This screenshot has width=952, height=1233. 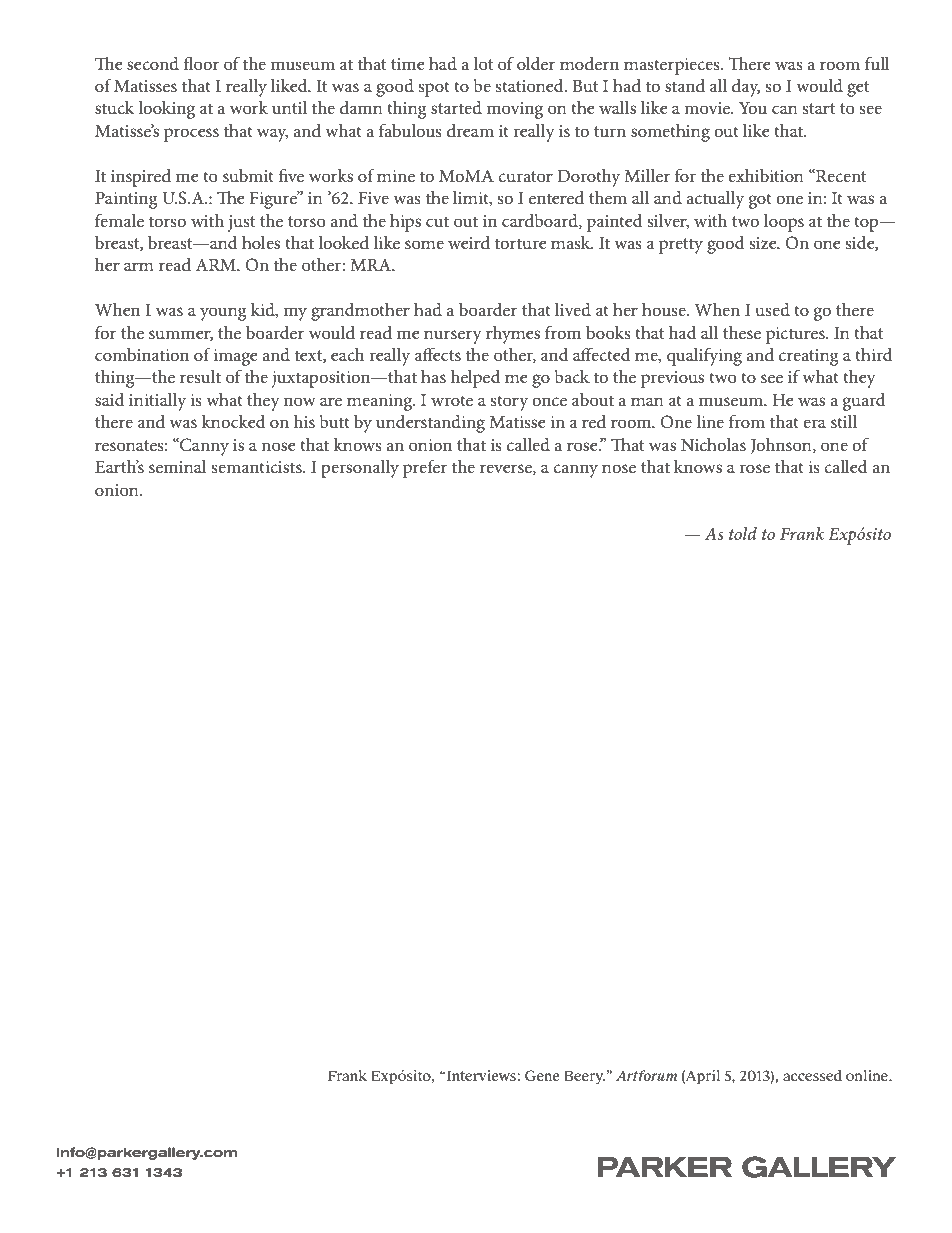 I want to click on told, so click(x=743, y=533).
